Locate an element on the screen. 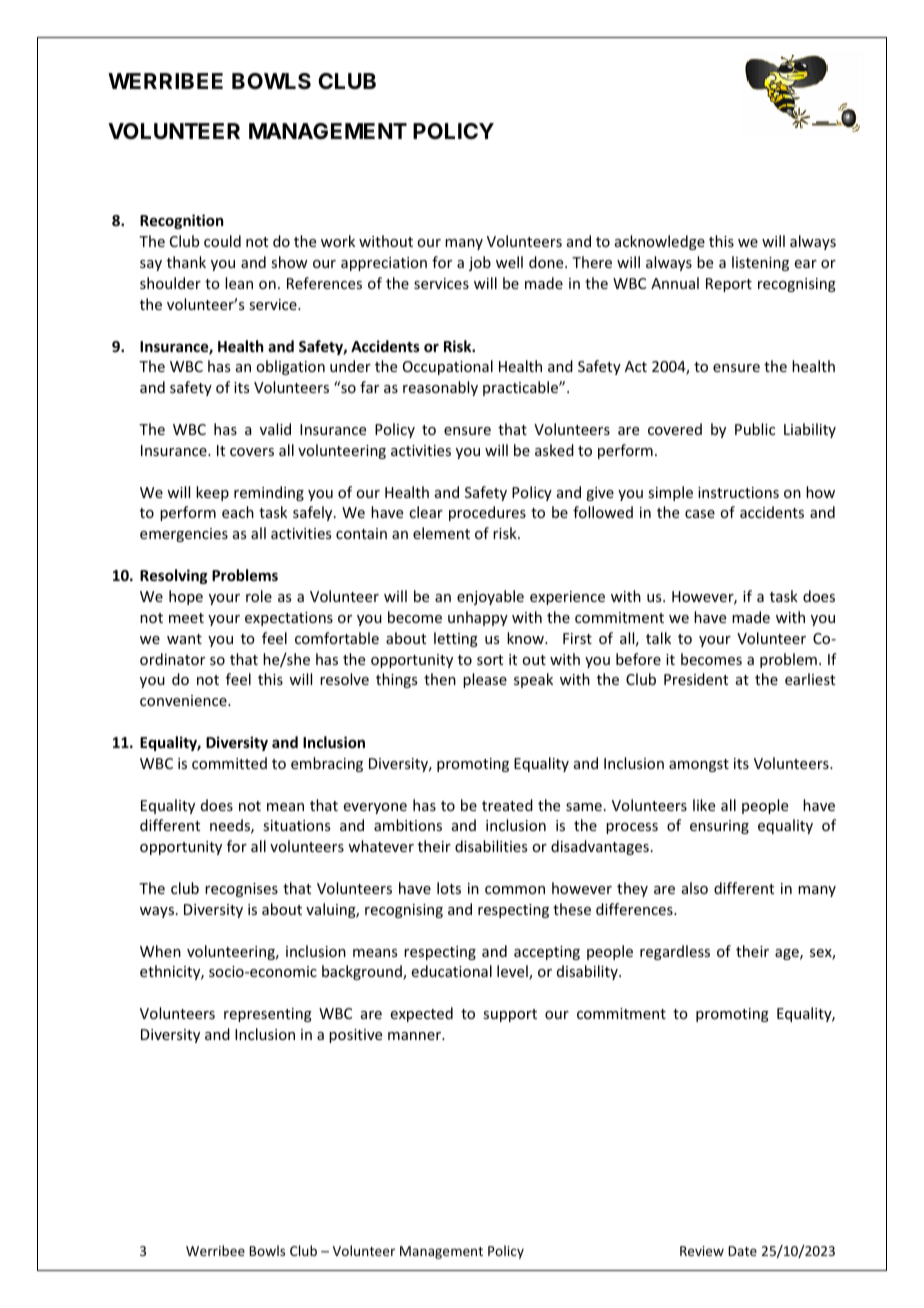  regardless is located at coordinates (675, 952).
